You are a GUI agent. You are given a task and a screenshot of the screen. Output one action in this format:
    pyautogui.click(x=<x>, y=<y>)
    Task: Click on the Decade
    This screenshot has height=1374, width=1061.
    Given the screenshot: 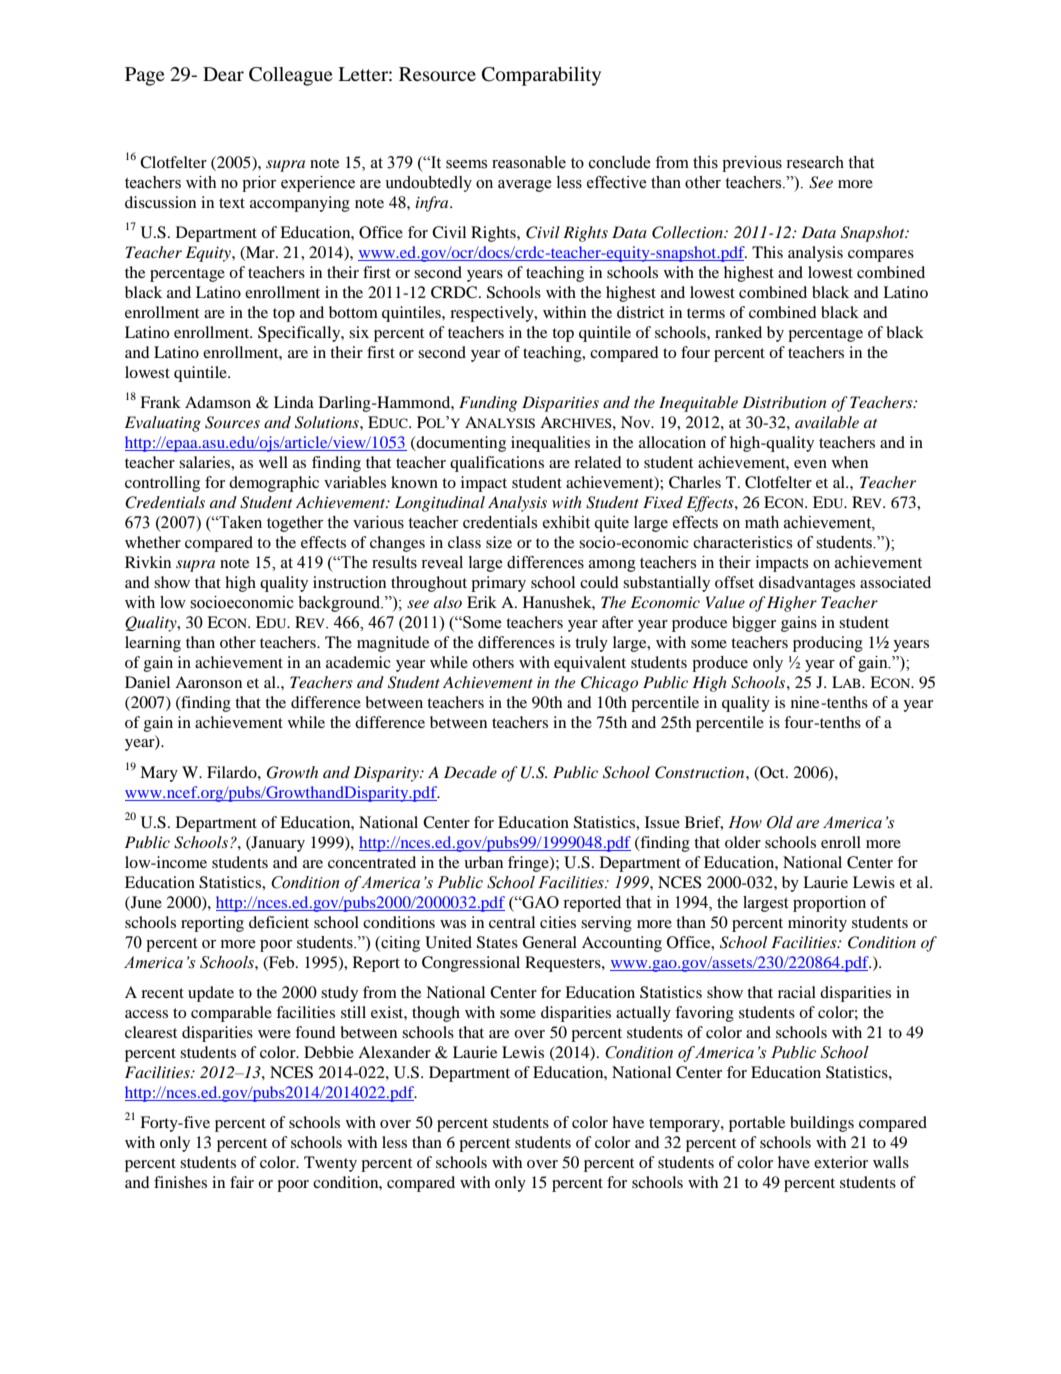 What is the action you would take?
    pyautogui.click(x=470, y=772)
